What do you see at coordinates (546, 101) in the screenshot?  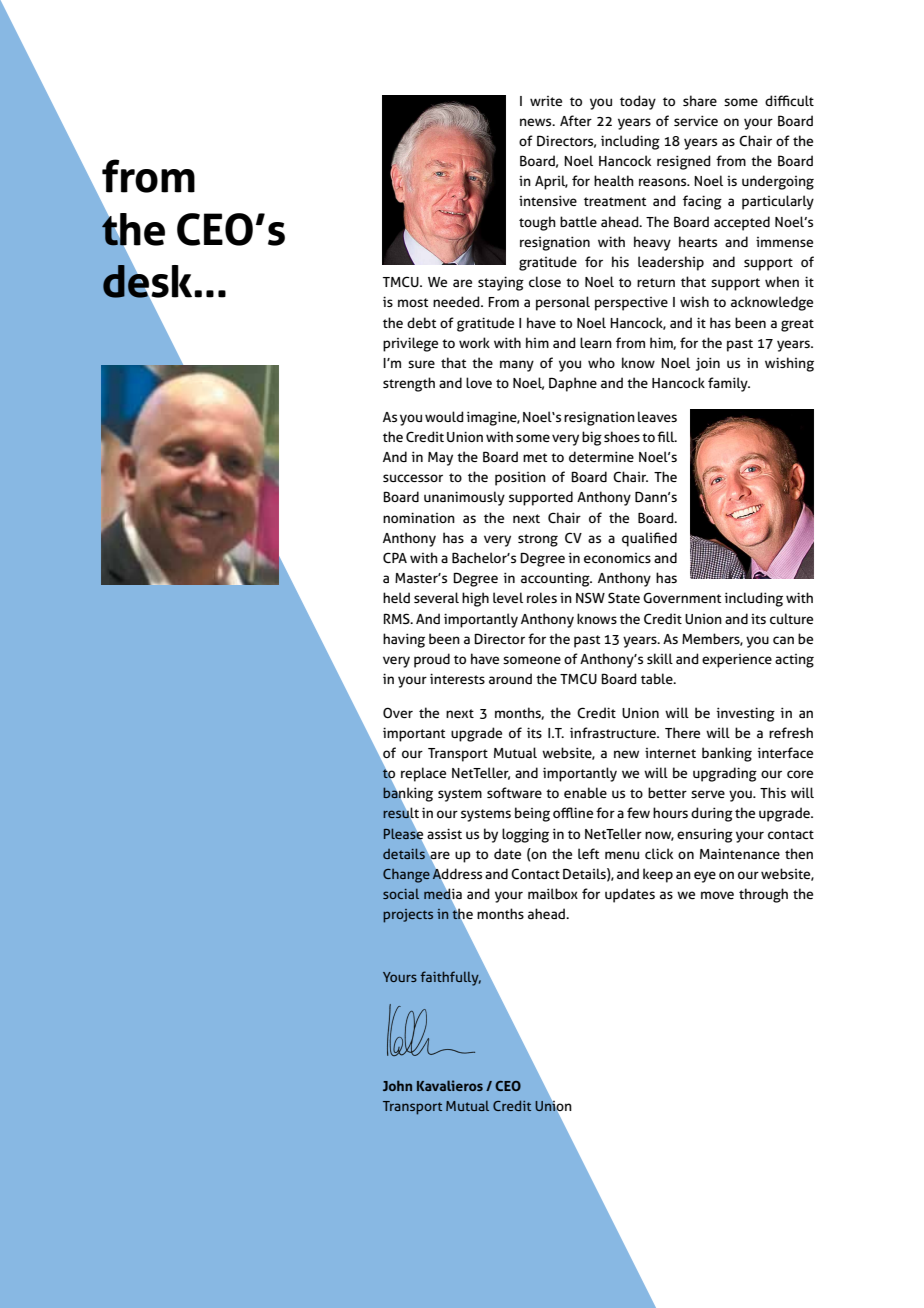 I see `write` at bounding box center [546, 101].
